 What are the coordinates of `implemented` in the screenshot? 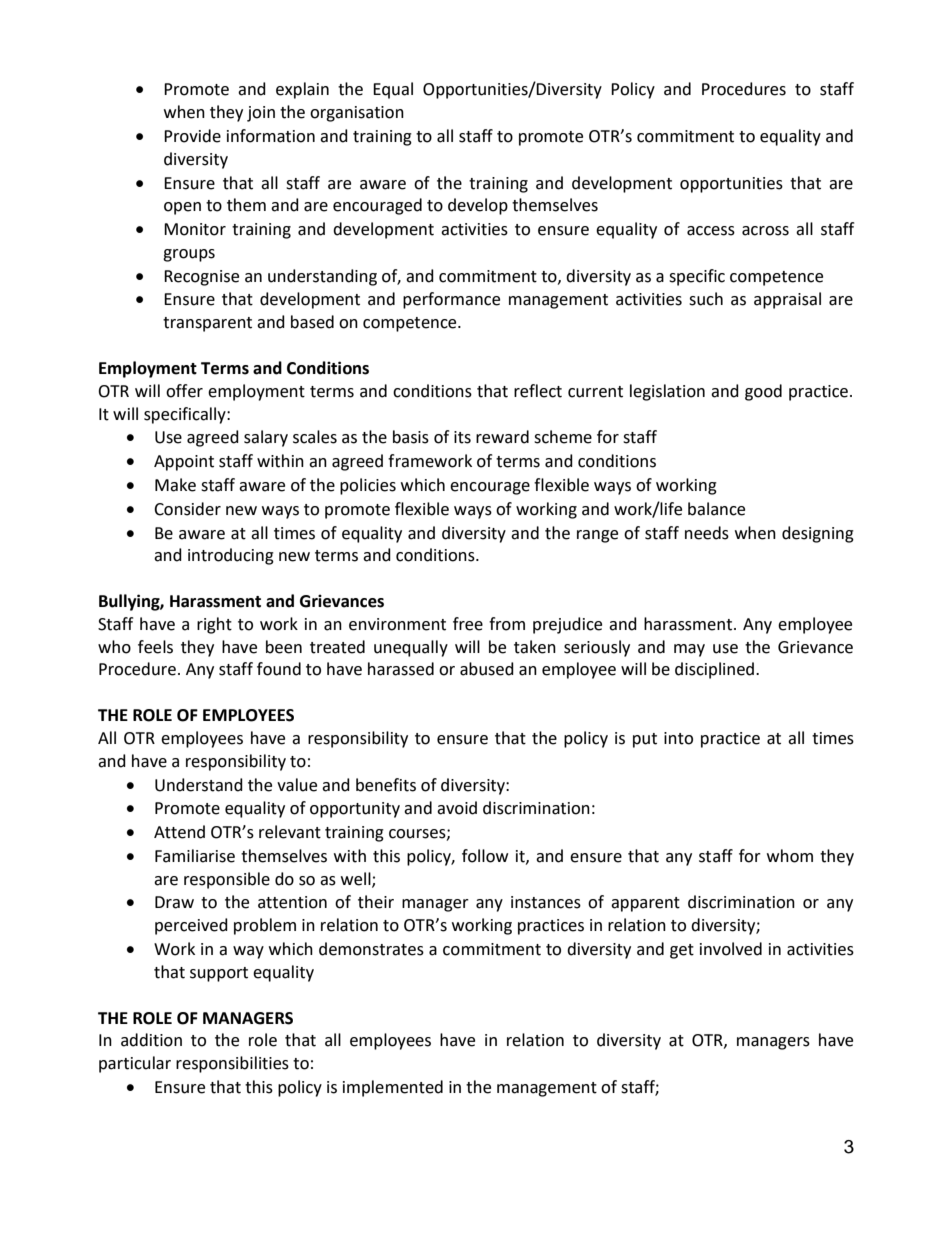 It's located at (393, 1088).
